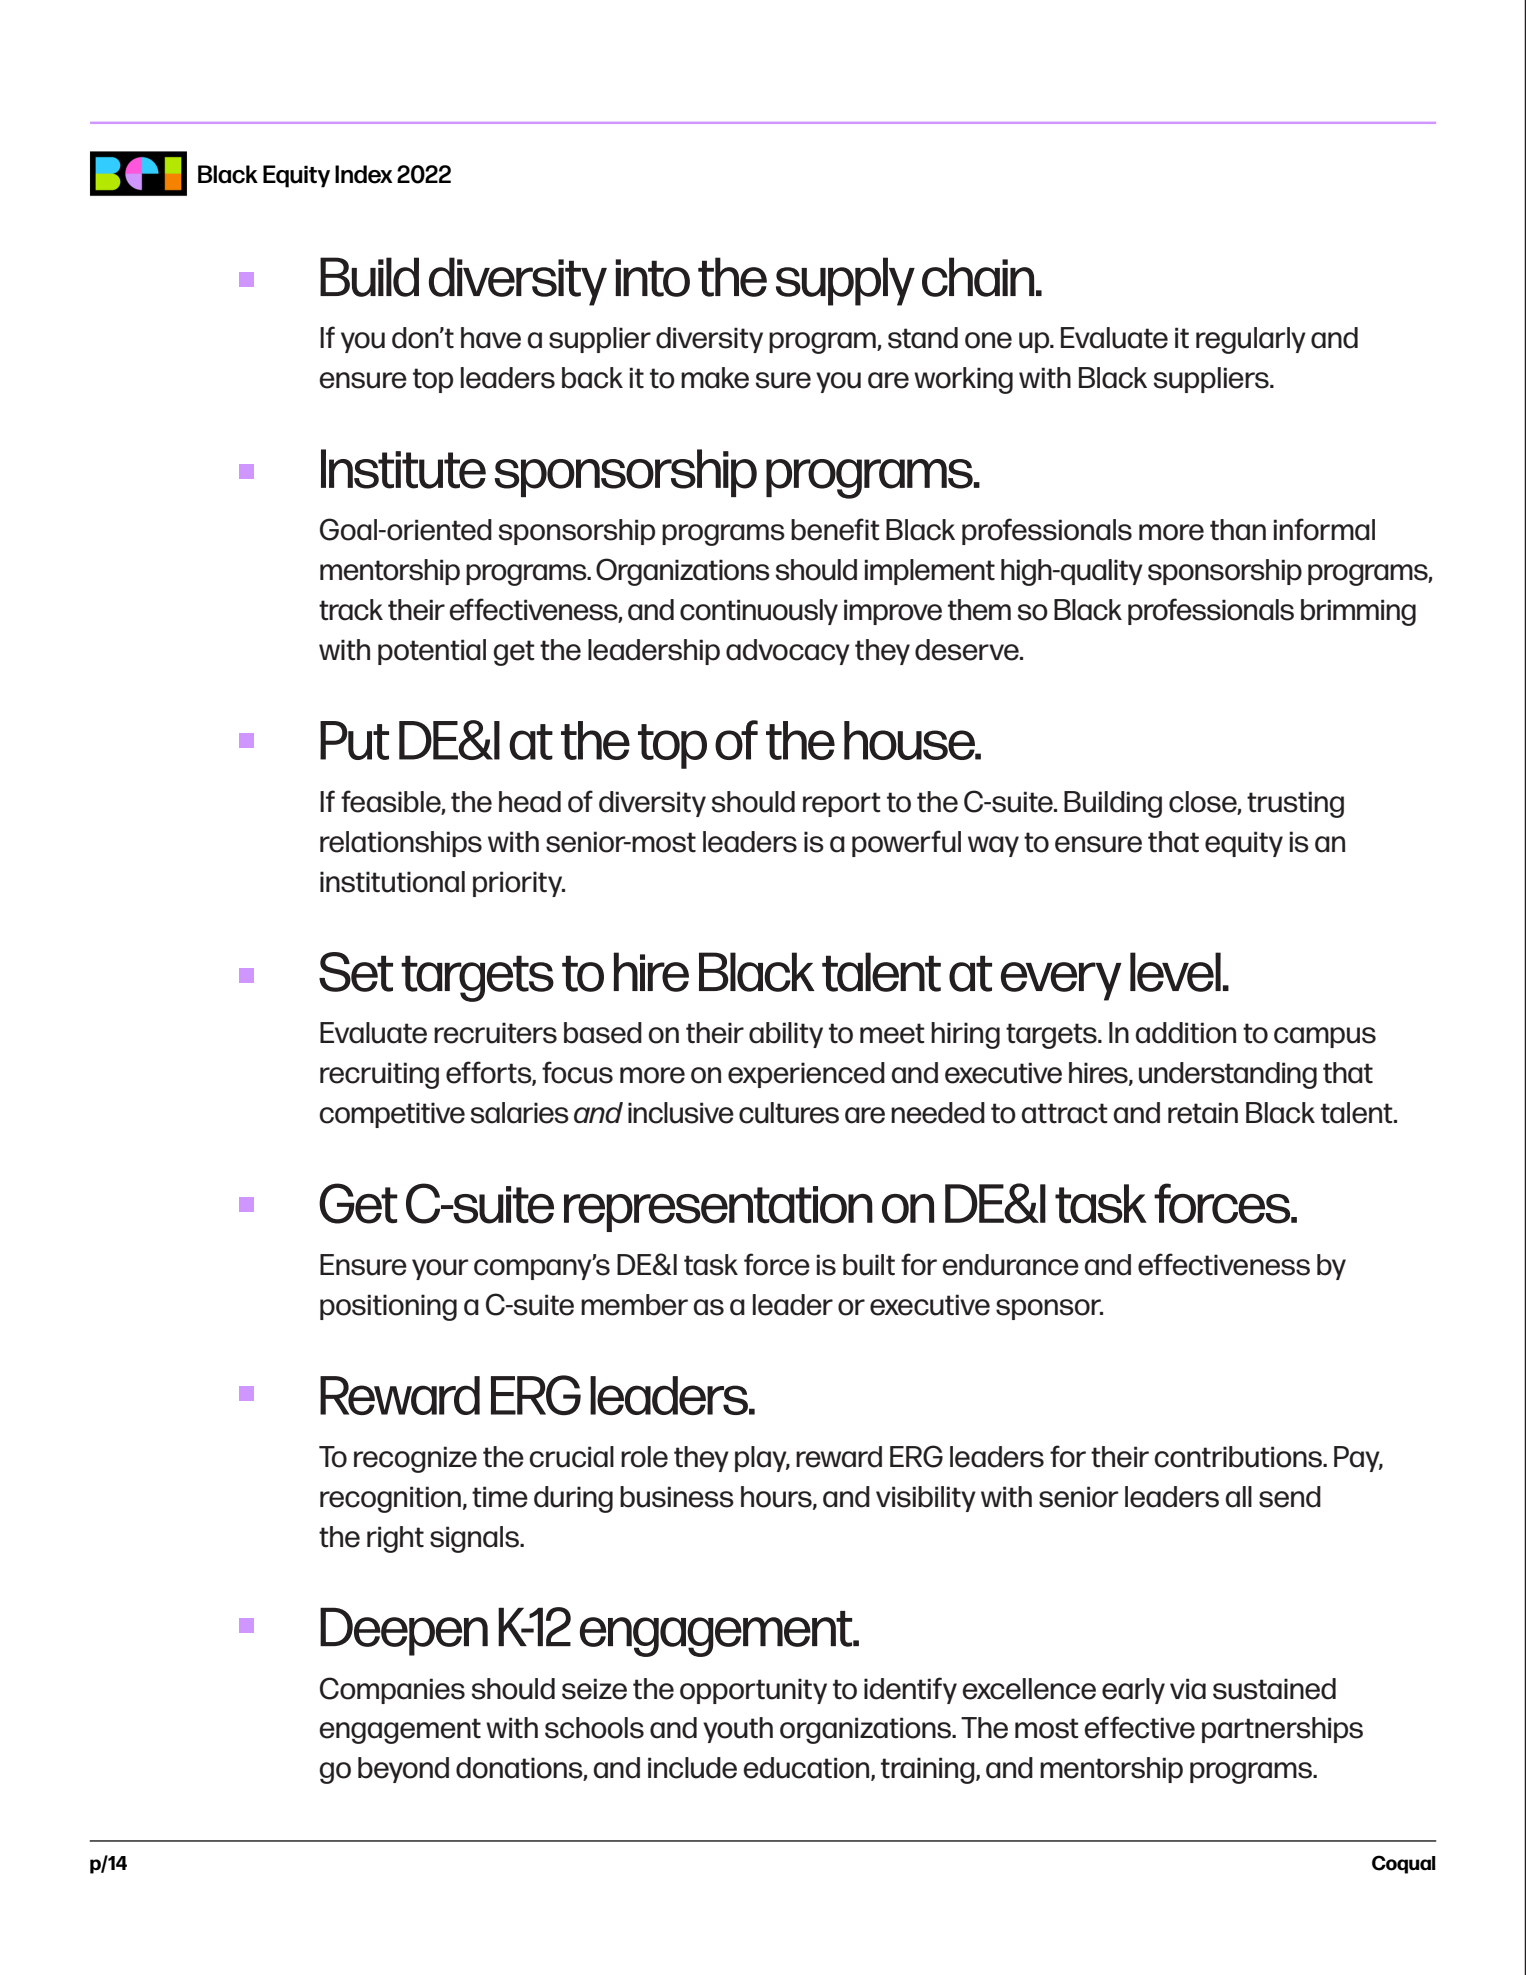 The height and width of the screenshot is (1975, 1526). I want to click on improve, so click(893, 612).
